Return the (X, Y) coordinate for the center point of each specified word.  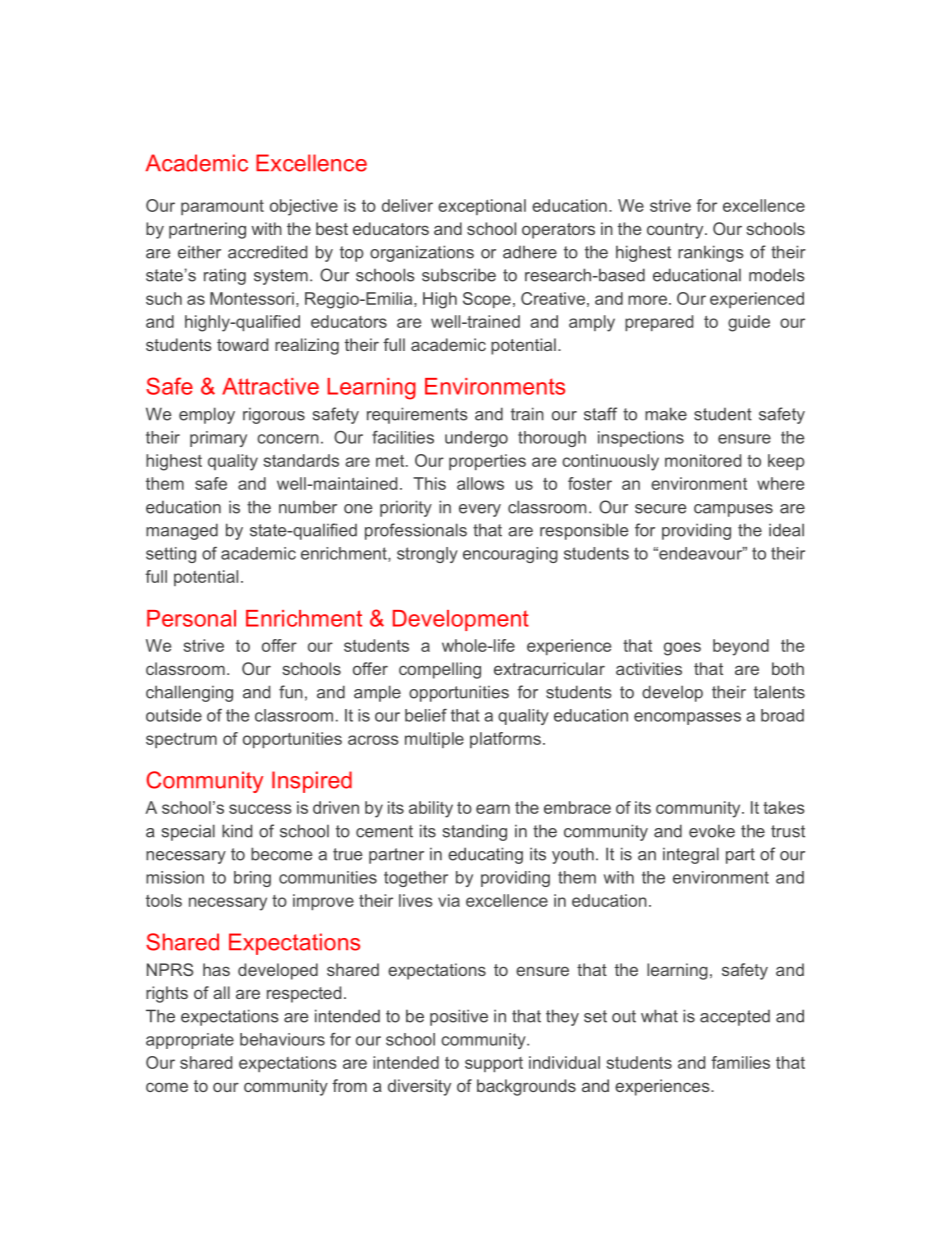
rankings (711, 253)
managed (182, 531)
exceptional (482, 207)
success (260, 809)
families (740, 1062)
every (480, 510)
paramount (222, 207)
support (494, 1064)
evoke (712, 831)
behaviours (282, 1039)
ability (431, 809)
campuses (733, 510)
